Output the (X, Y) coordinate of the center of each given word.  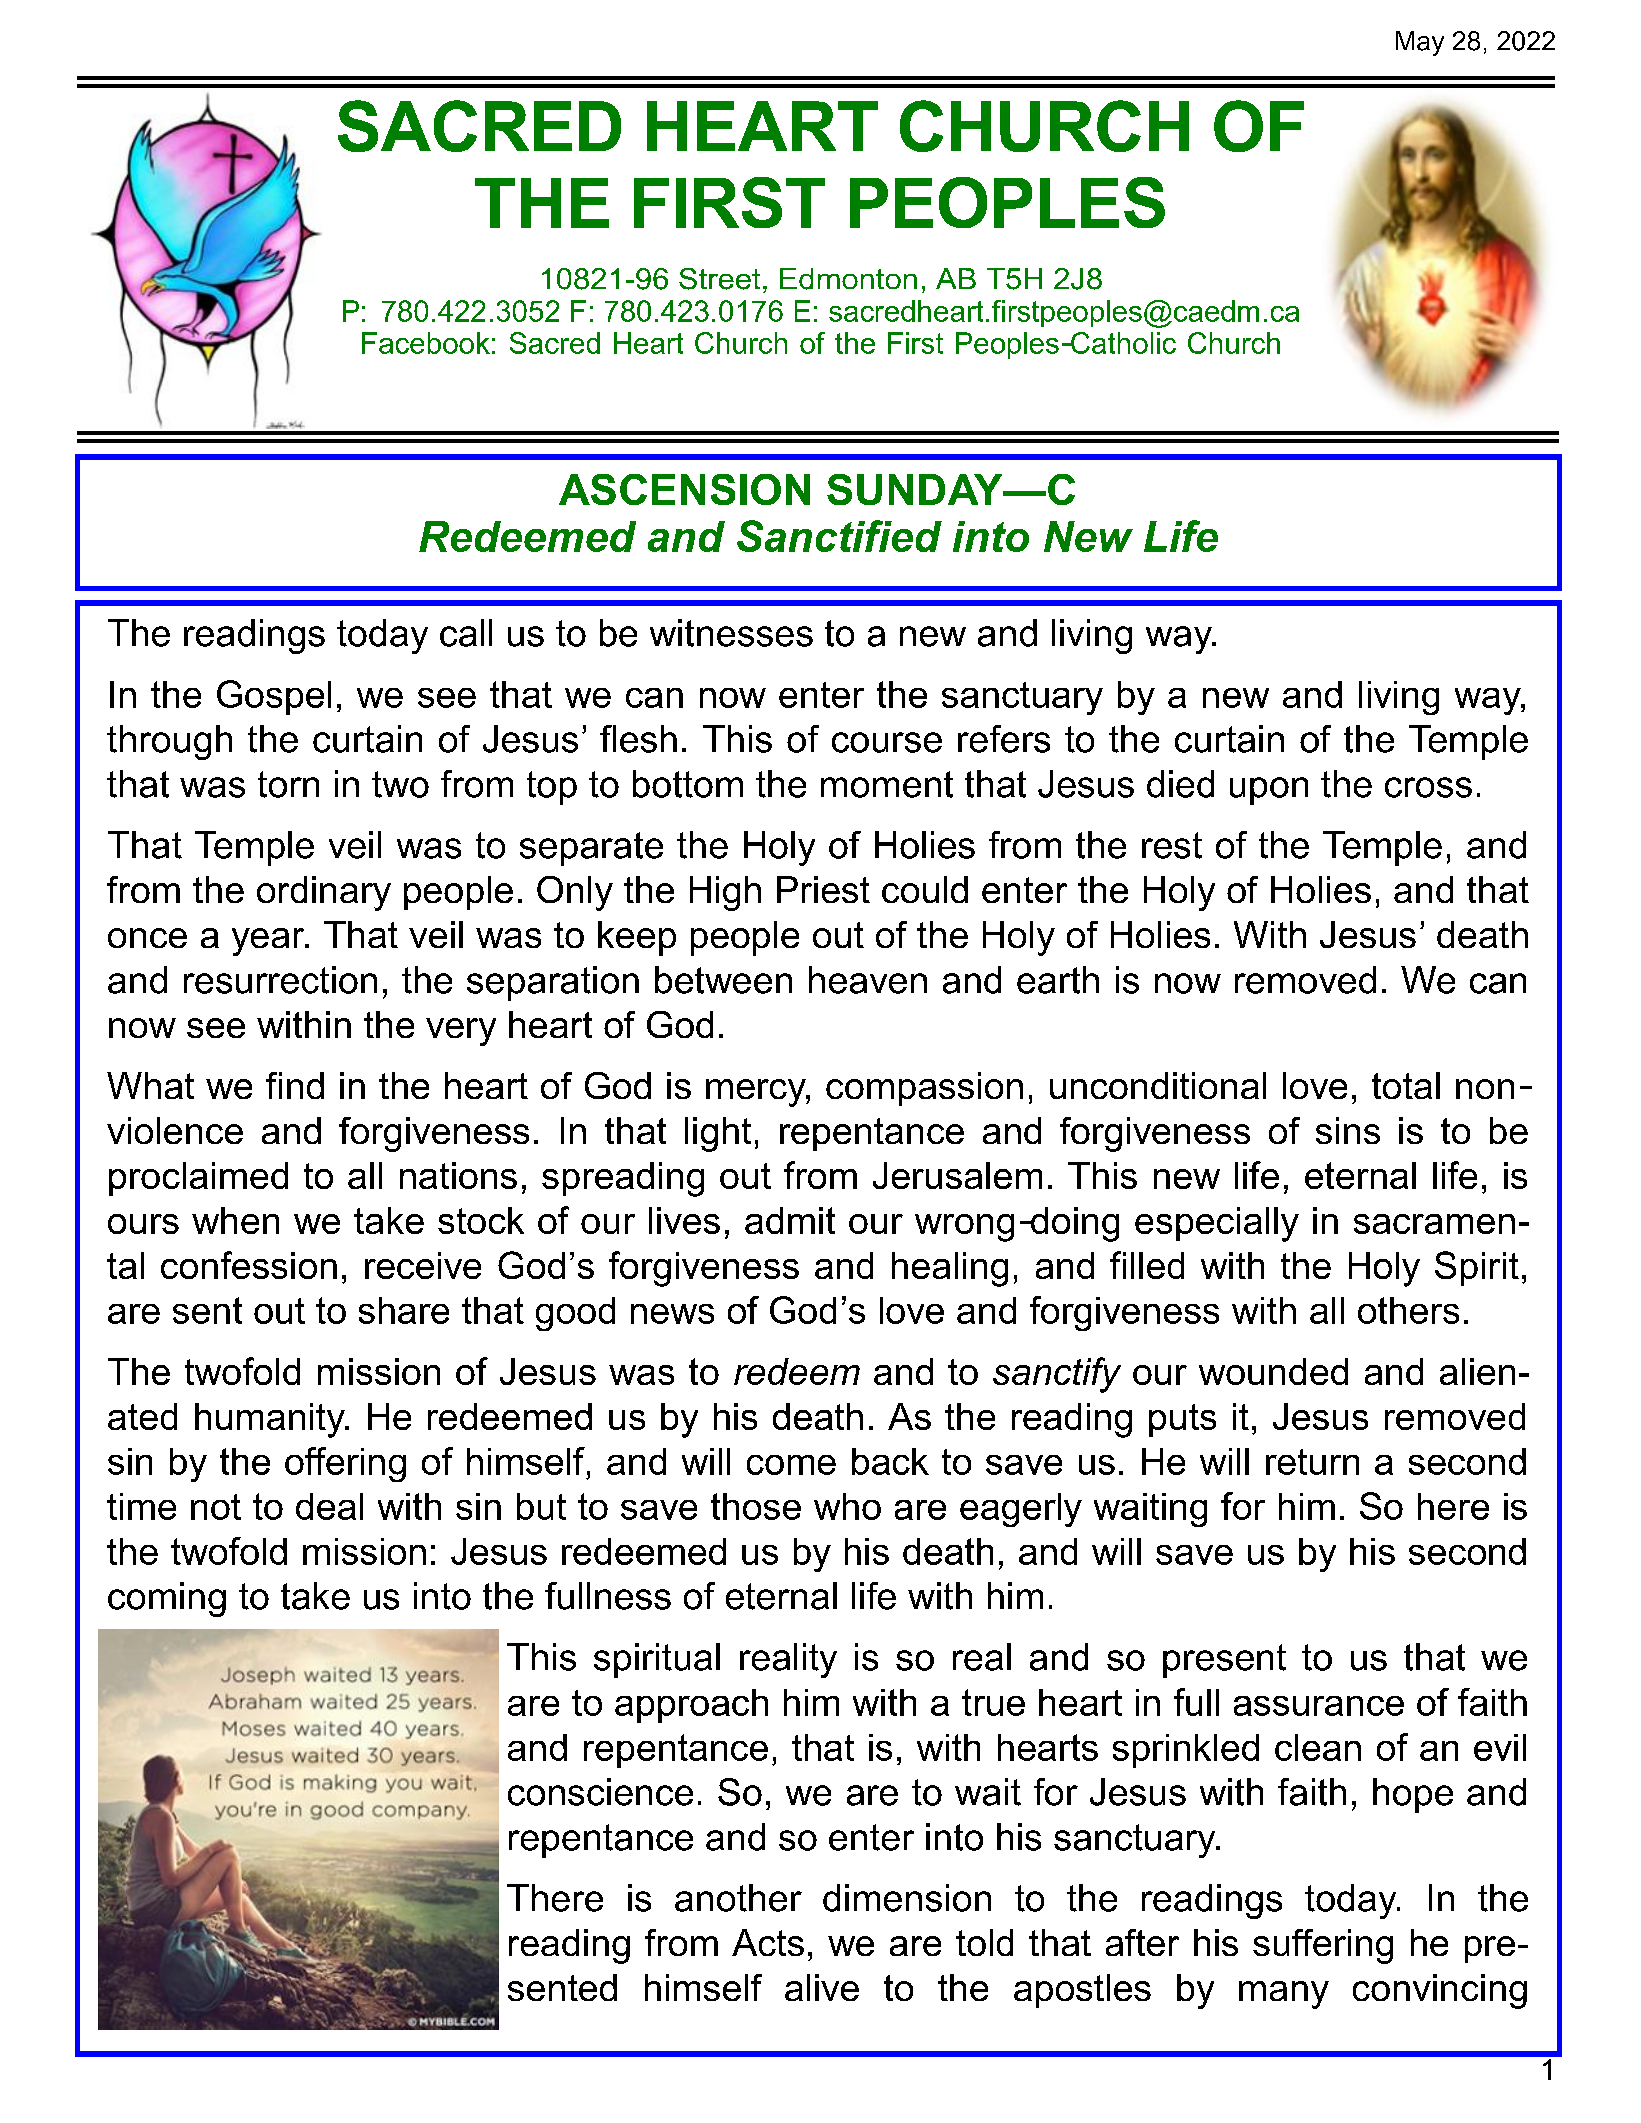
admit (790, 1220)
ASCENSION (684, 489)
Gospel (274, 697)
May (1420, 43)
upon (1269, 791)
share (404, 1310)
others (1408, 1310)
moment (887, 784)
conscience (600, 1792)
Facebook (426, 343)
